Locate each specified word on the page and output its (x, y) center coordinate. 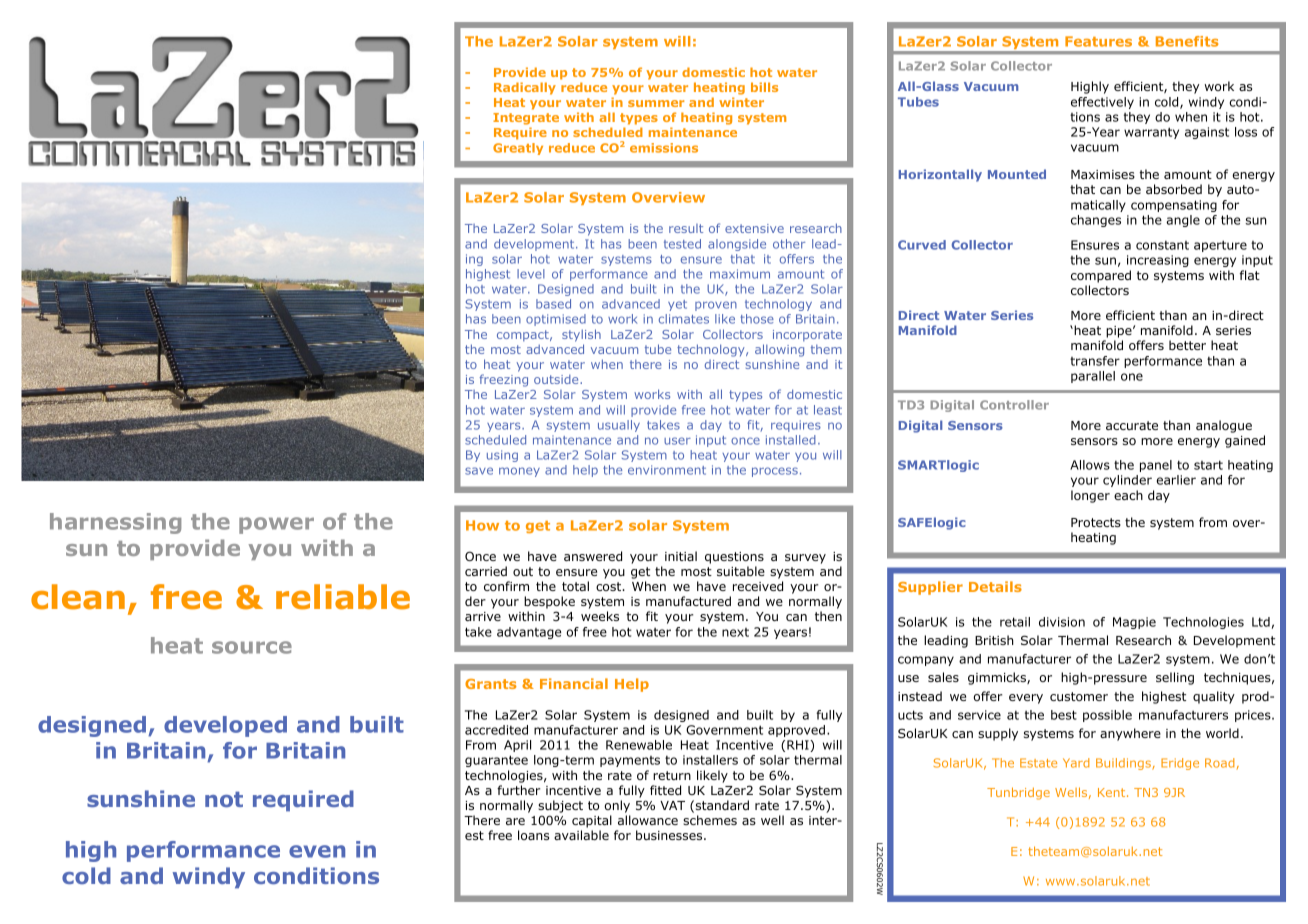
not (224, 799)
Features (1098, 41)
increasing (1158, 261)
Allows (1090, 465)
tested (682, 244)
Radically (525, 88)
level (531, 274)
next (735, 632)
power (276, 525)
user (677, 441)
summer (656, 103)
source (252, 647)
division (1062, 622)
